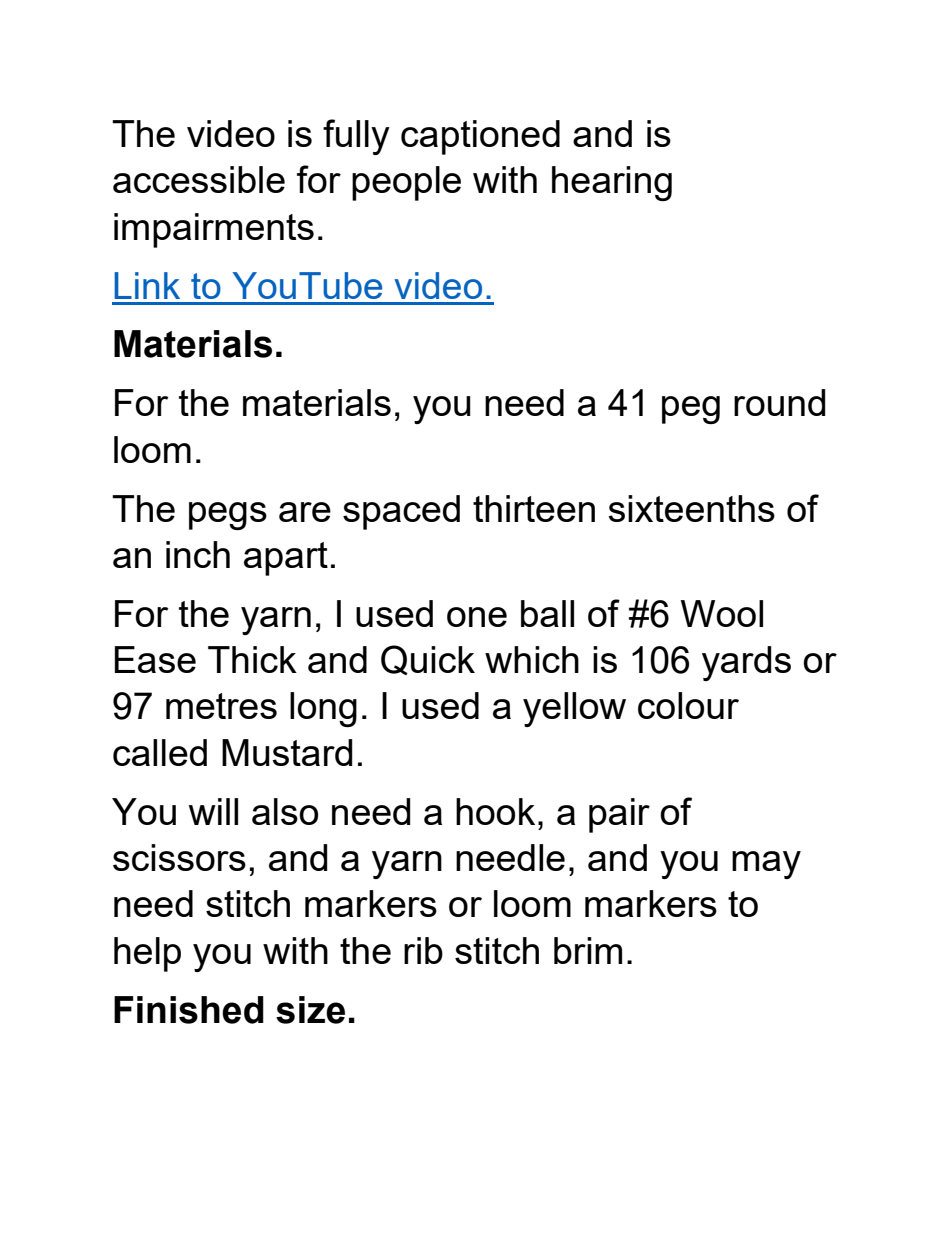 The height and width of the document is (1233, 952). I want to click on Wool, so click(722, 613).
